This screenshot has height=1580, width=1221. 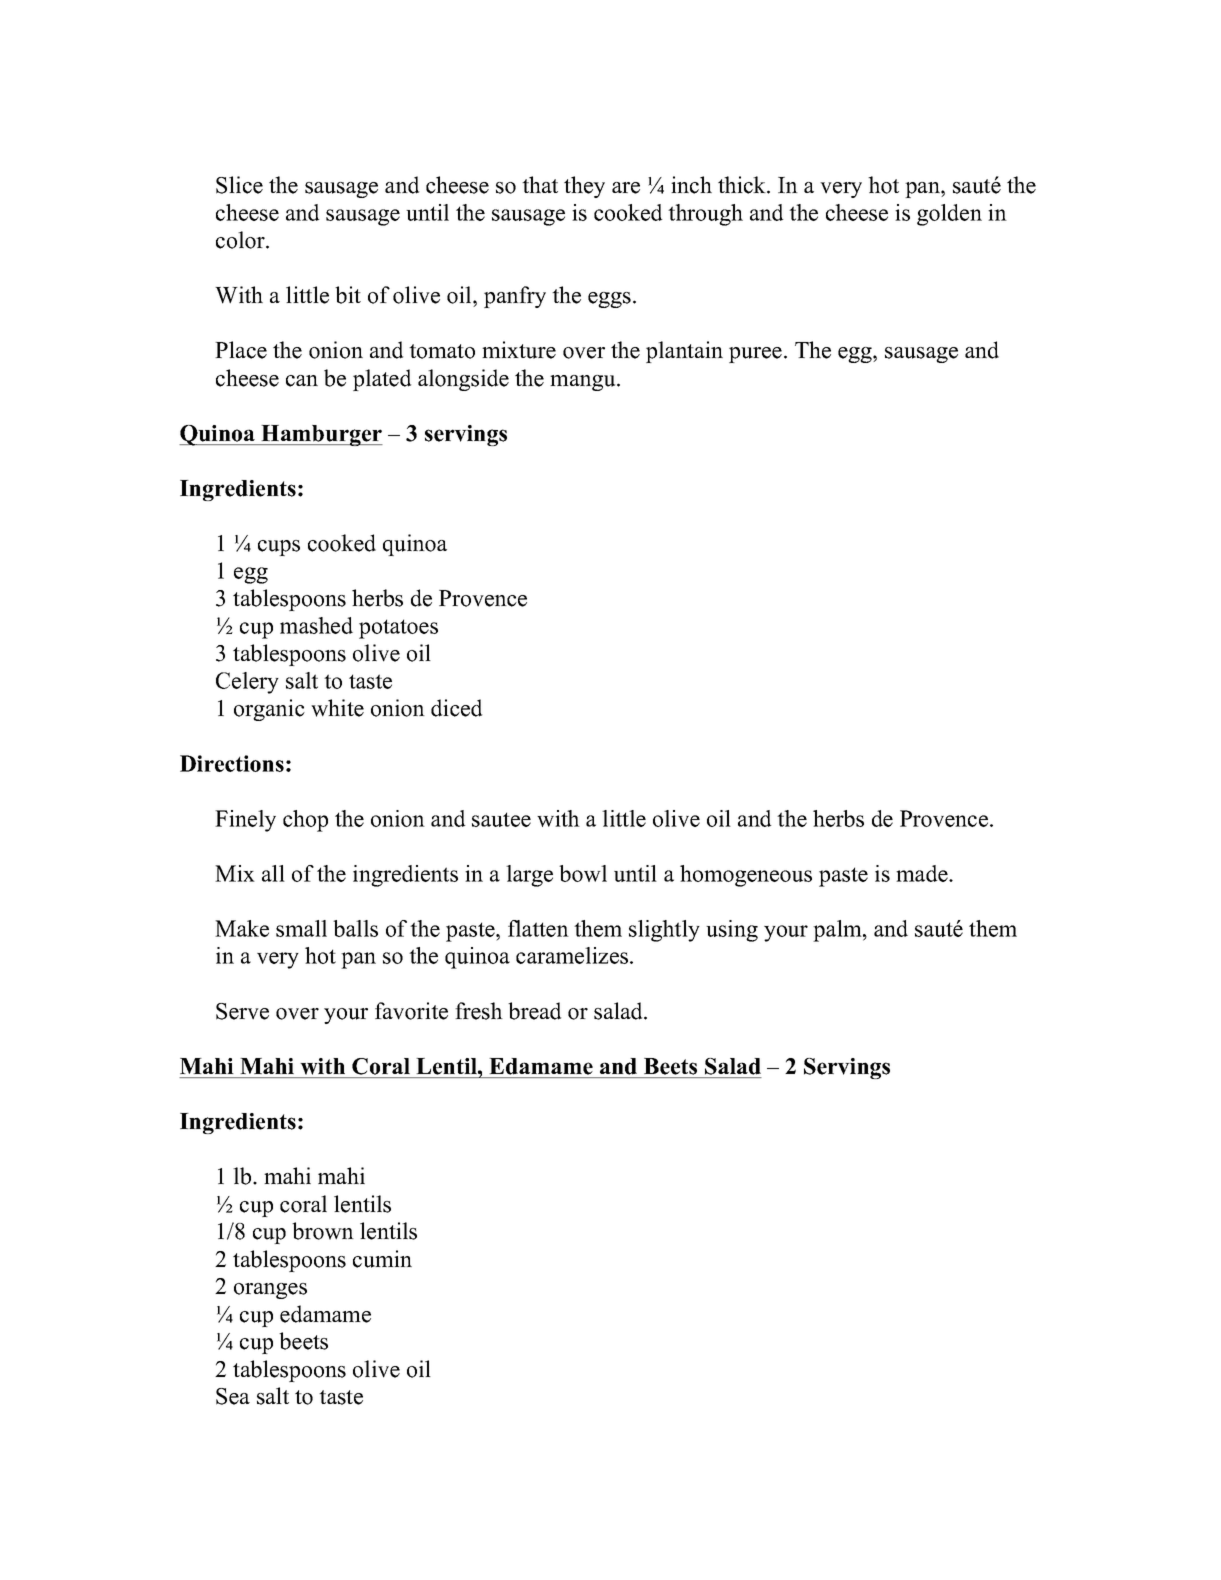 I want to click on made, so click(x=923, y=873).
